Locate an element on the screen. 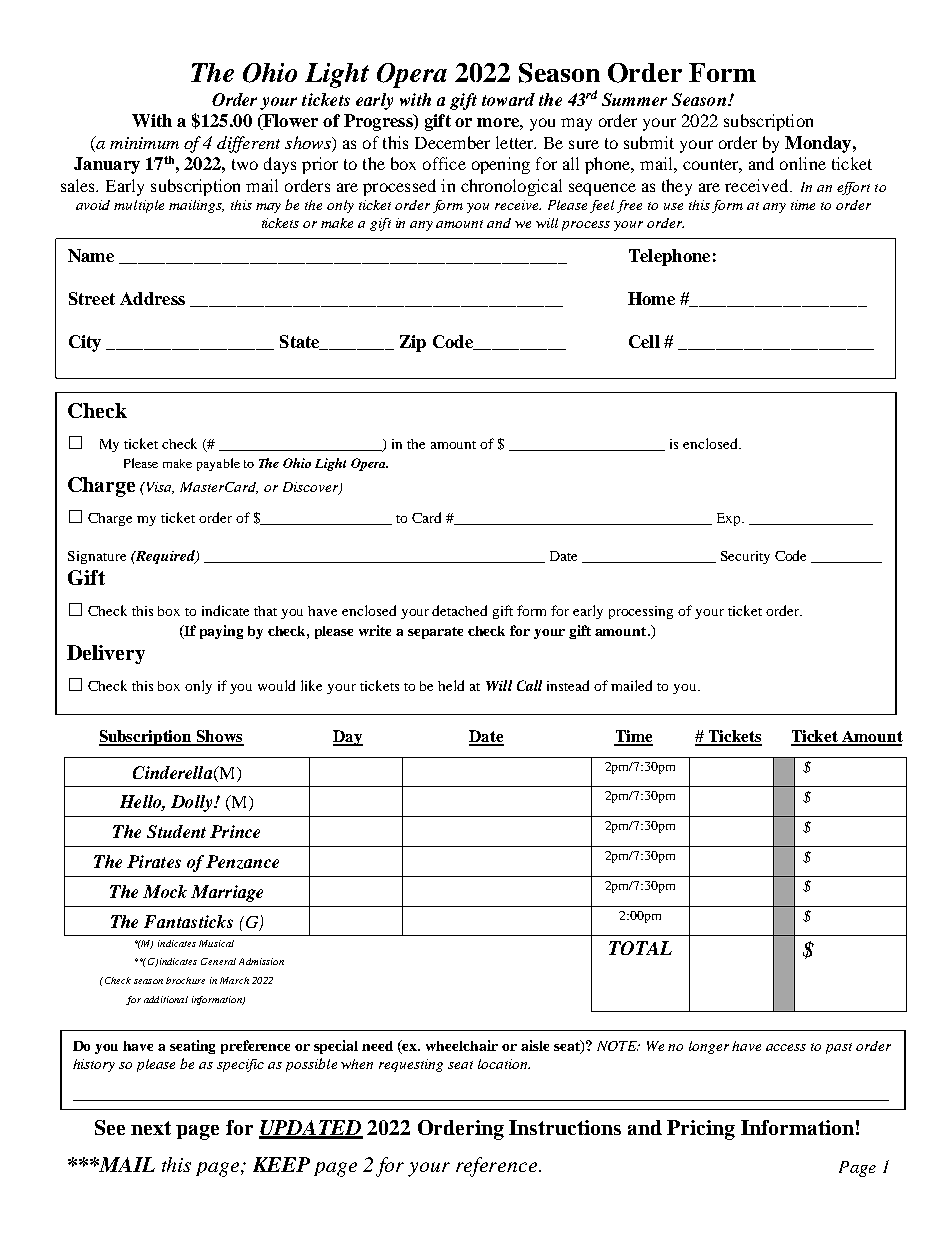  online is located at coordinates (803, 163).
